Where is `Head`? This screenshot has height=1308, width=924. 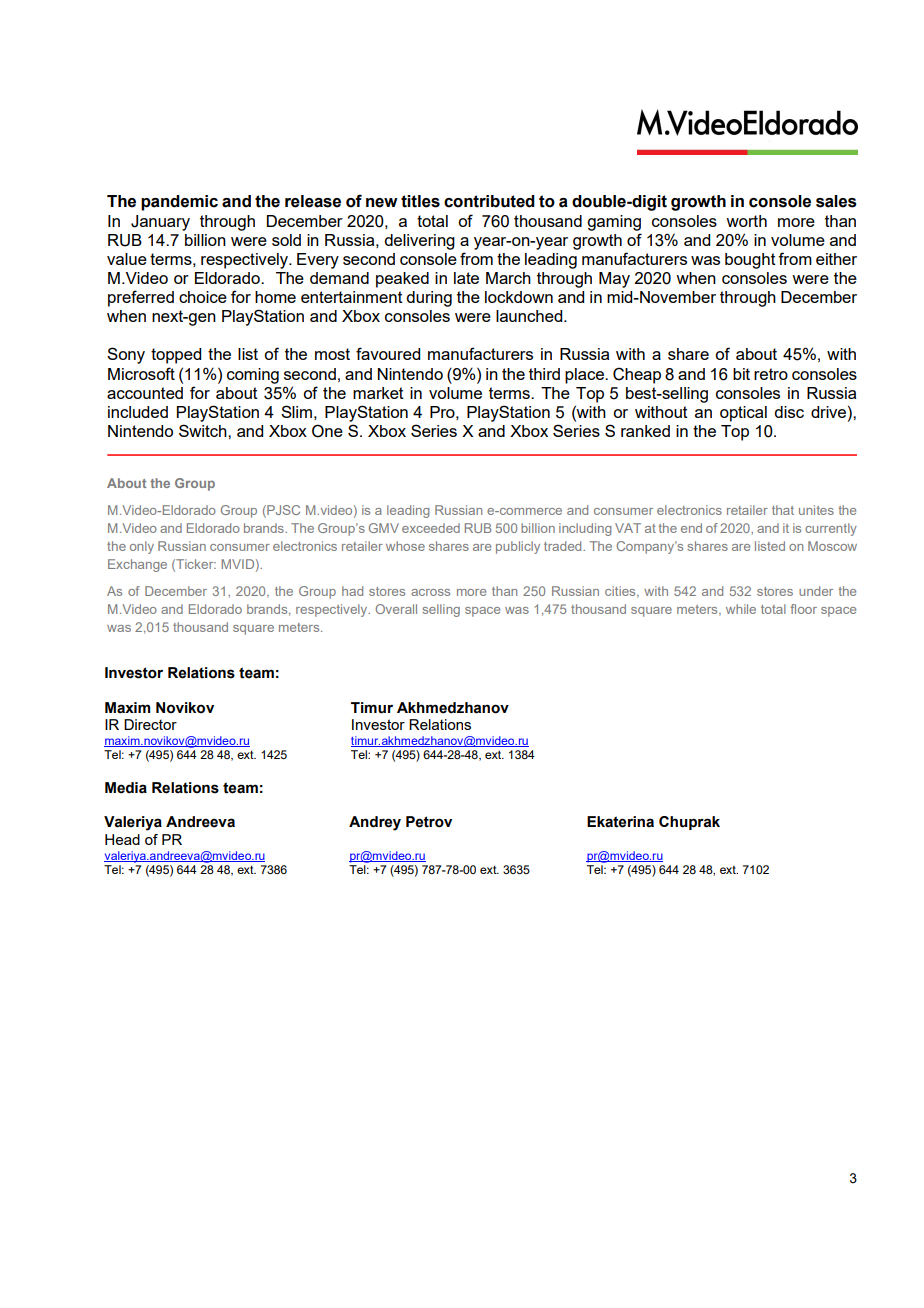 Head is located at coordinates (122, 839).
